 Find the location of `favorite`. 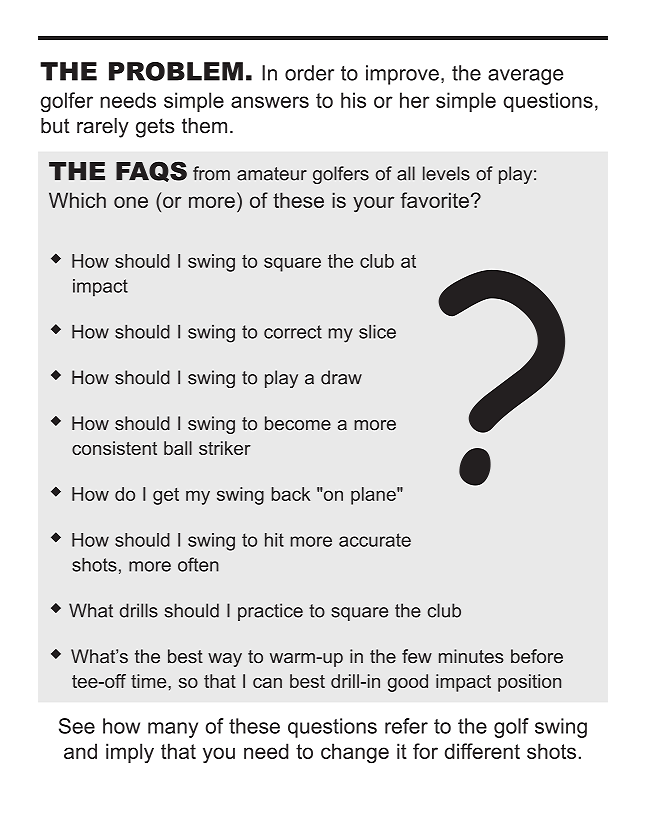

favorite is located at coordinates (434, 200).
